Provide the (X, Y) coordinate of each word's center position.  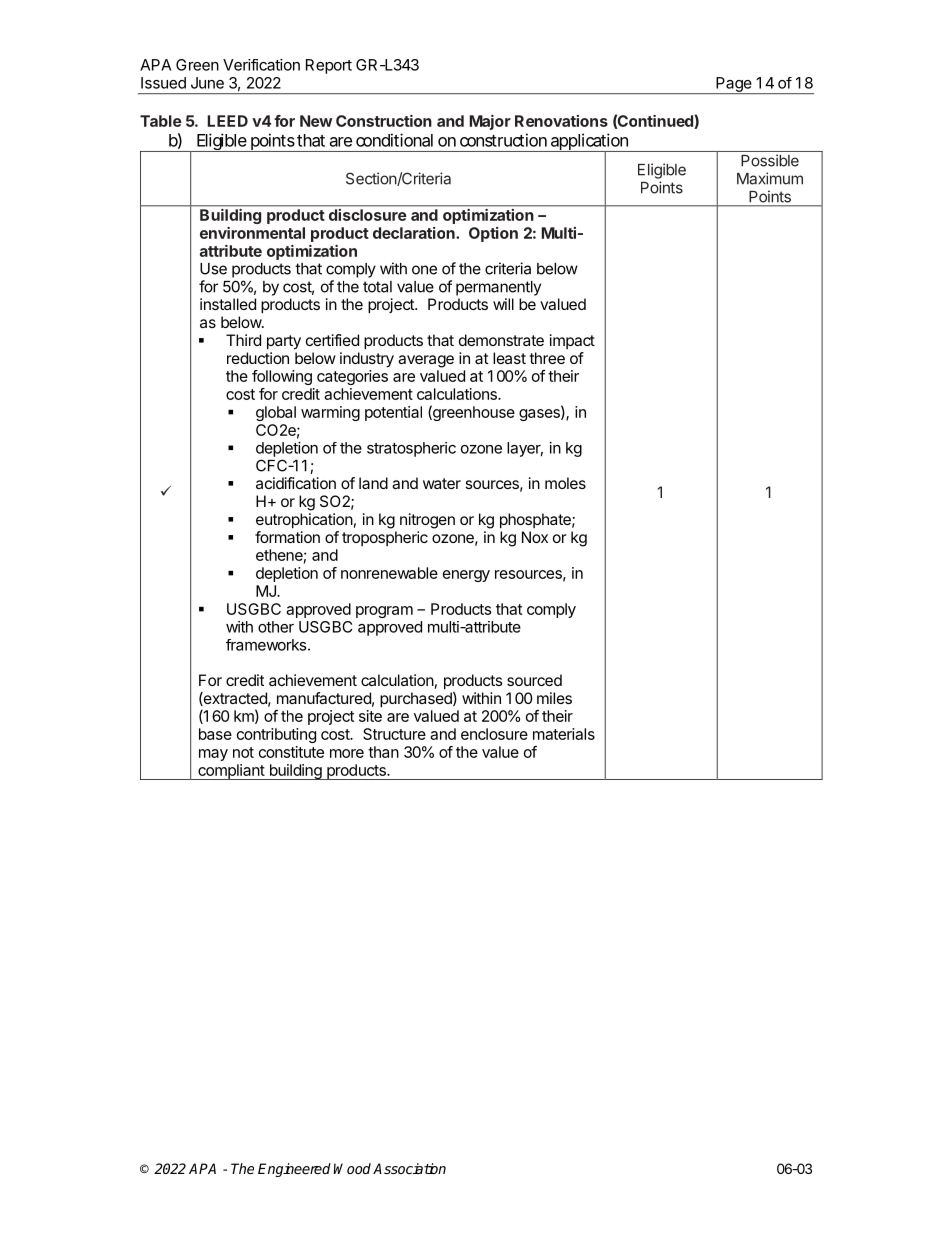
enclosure (494, 734)
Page (733, 85)
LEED (227, 121)
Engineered (294, 1170)
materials (564, 734)
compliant (231, 772)
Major (490, 122)
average (426, 361)
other (276, 627)
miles (554, 698)
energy (466, 576)
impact (572, 341)
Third (243, 340)
